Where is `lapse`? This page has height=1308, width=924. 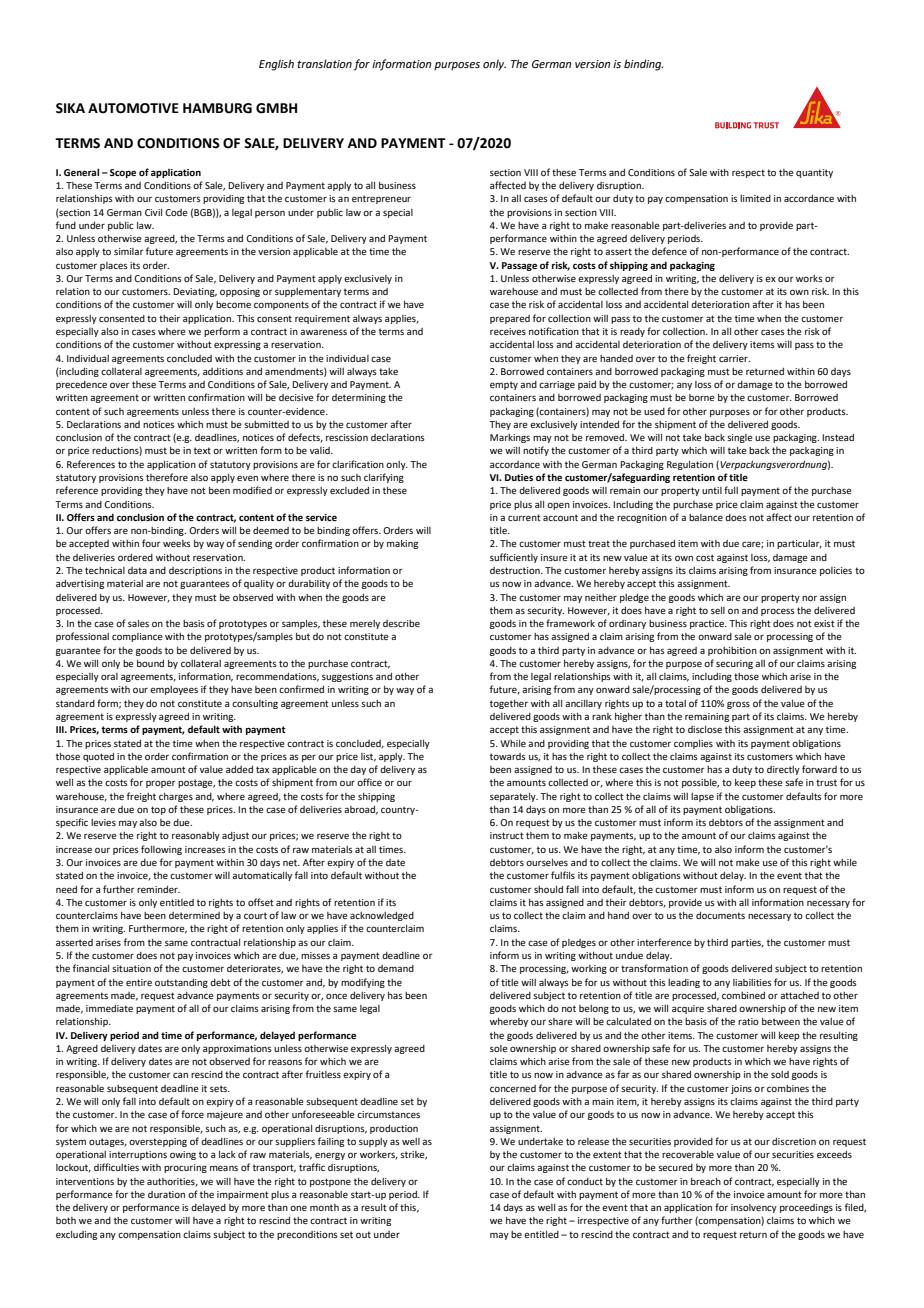 lapse is located at coordinates (702, 797).
